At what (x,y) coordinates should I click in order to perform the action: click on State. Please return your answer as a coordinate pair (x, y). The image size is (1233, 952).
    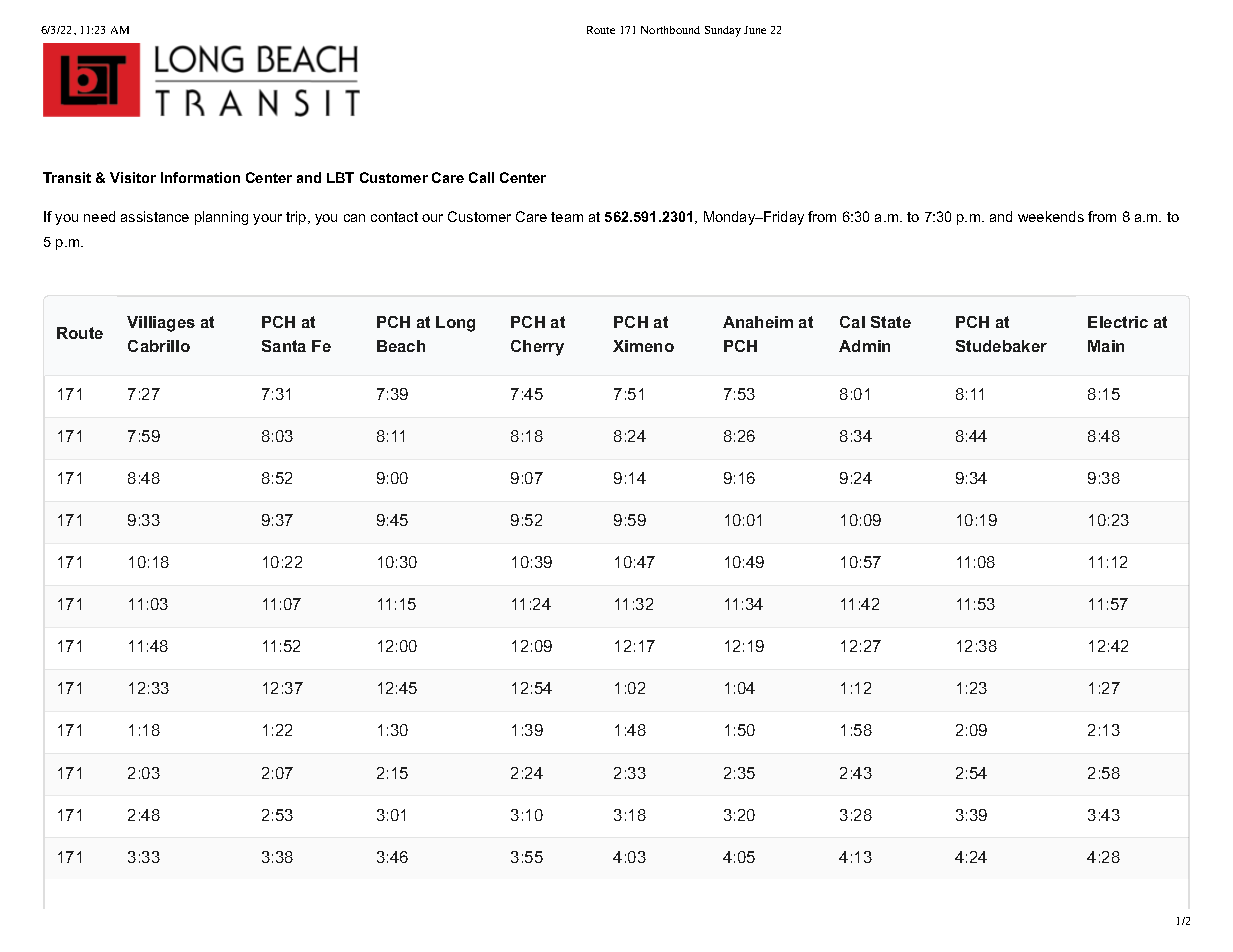
    Looking at the image, I should click on (891, 322).
